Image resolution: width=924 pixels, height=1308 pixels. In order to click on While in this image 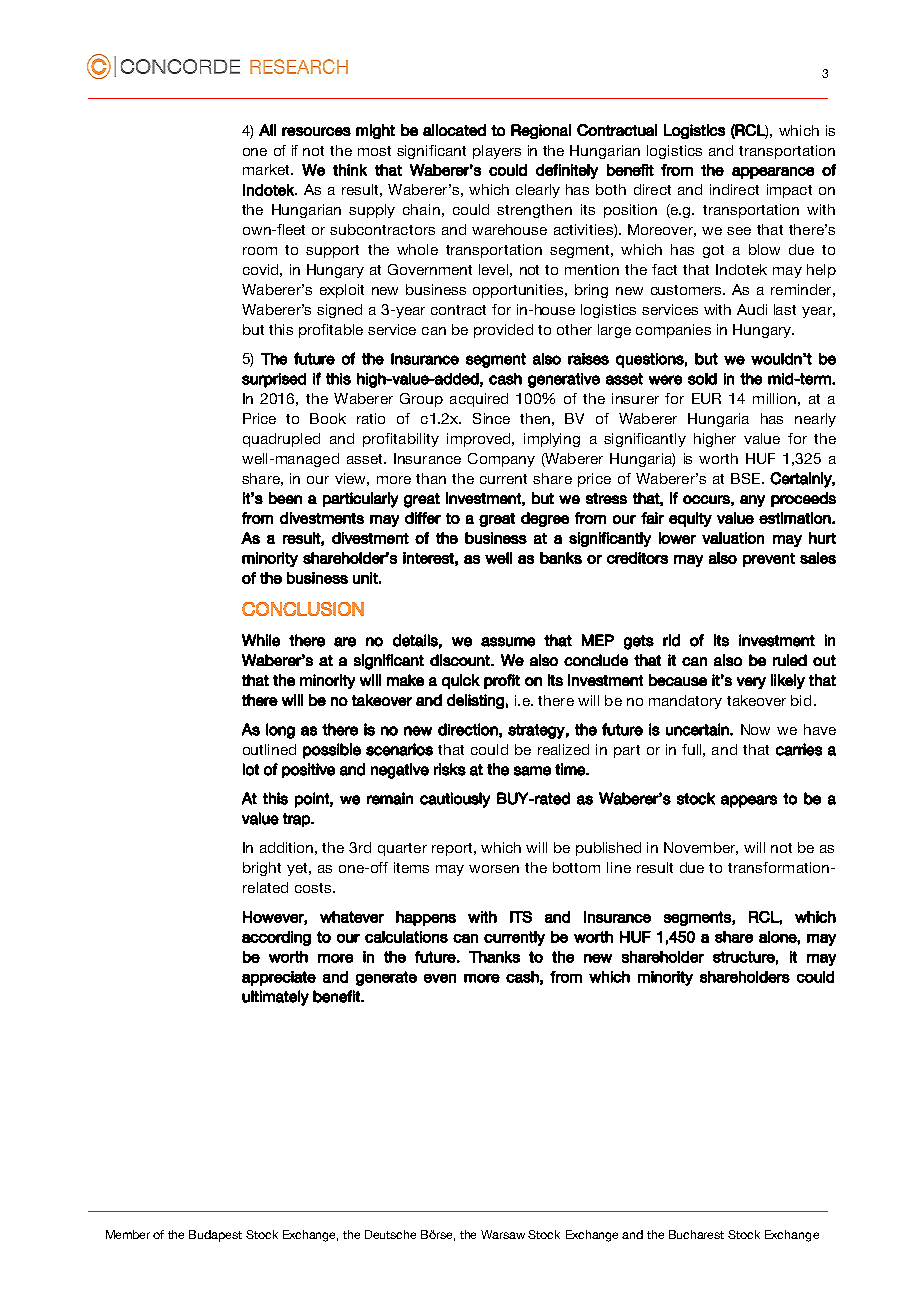, I will do `click(261, 640)`.
